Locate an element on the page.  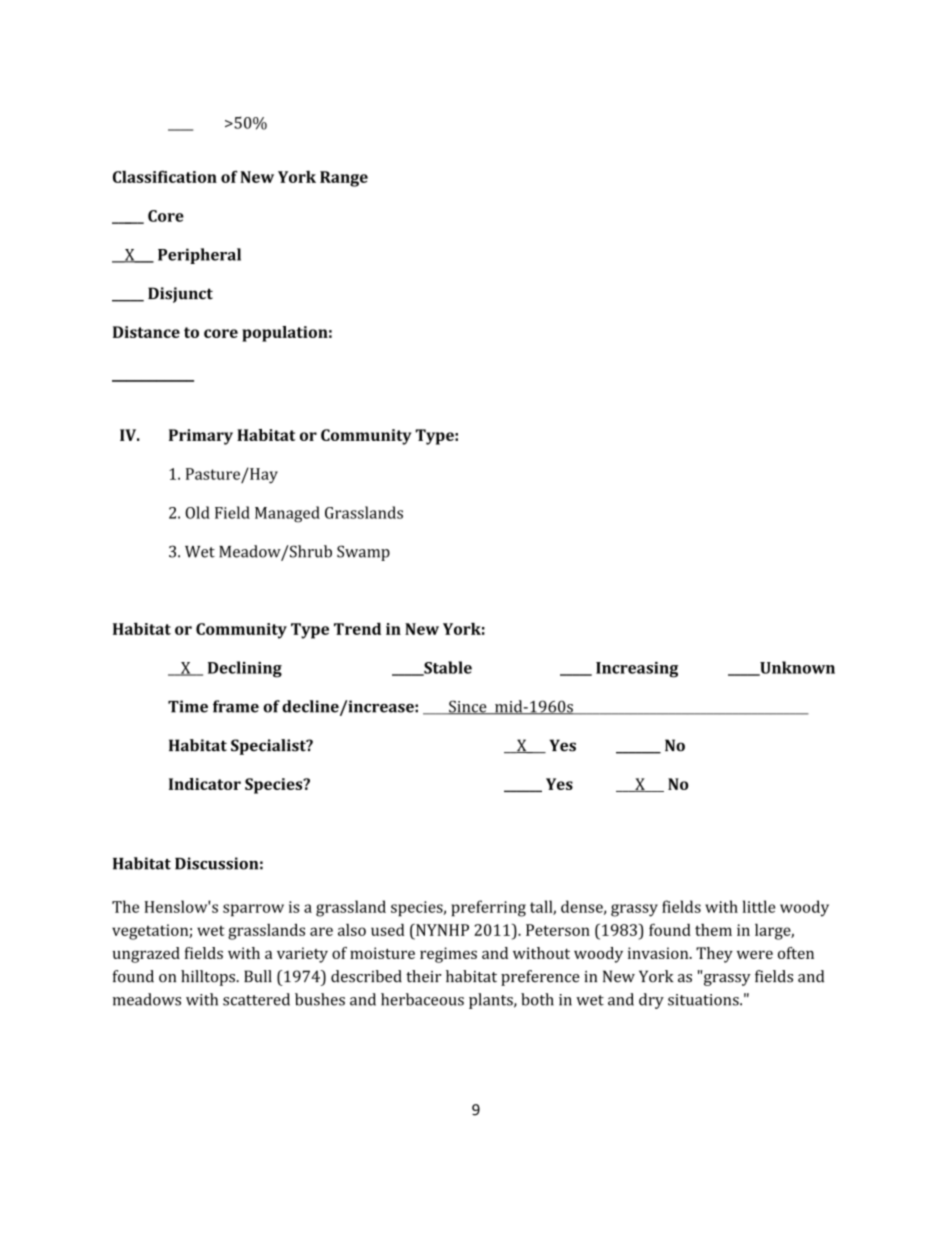
Increasing is located at coordinates (637, 670).
